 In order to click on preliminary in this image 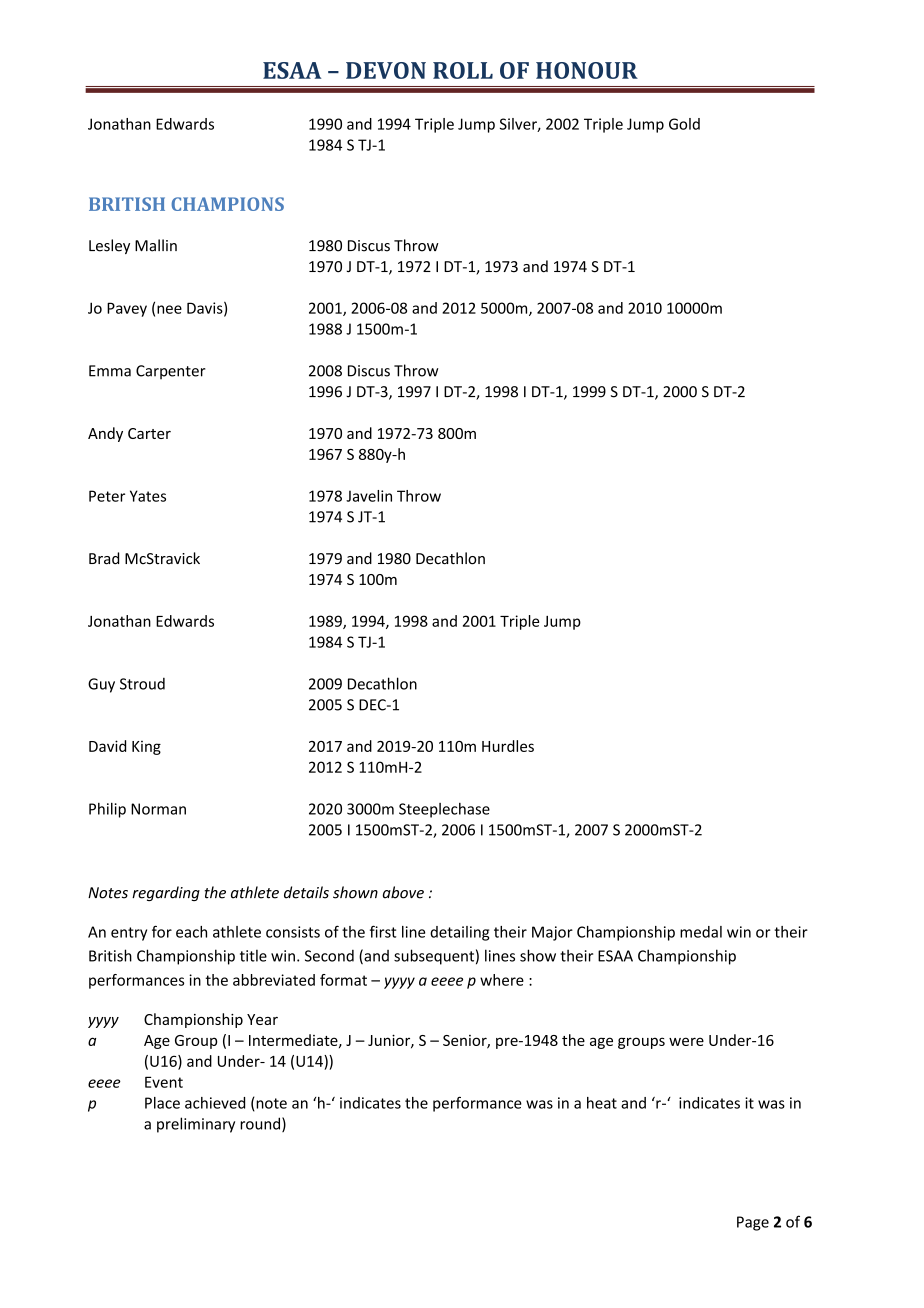, I will do `click(196, 1125)`.
